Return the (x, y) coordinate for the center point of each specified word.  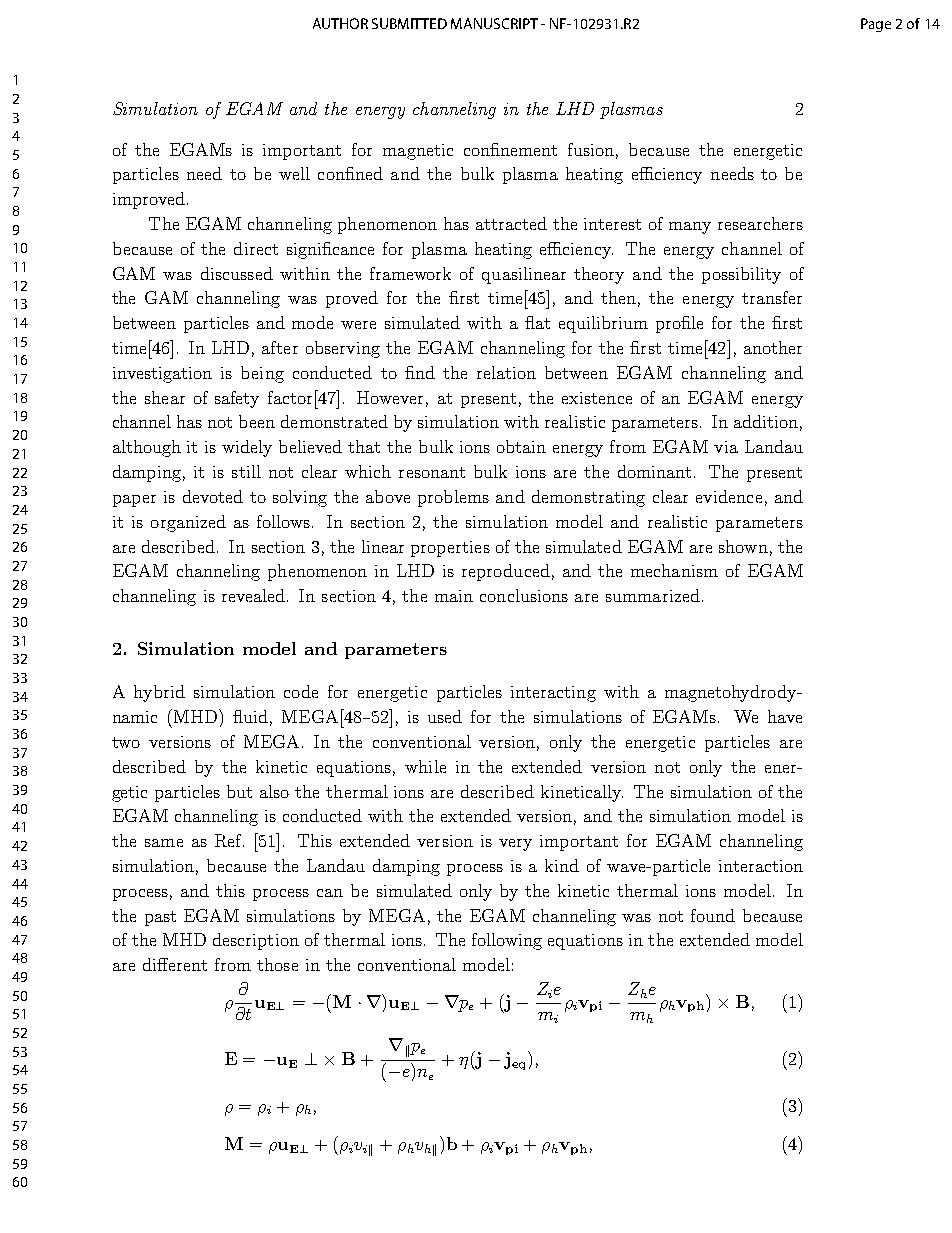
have (785, 716)
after (280, 347)
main (454, 596)
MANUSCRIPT (494, 23)
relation (506, 372)
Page (876, 25)
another (773, 347)
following (507, 941)
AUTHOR (340, 23)
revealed (253, 595)
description (256, 941)
